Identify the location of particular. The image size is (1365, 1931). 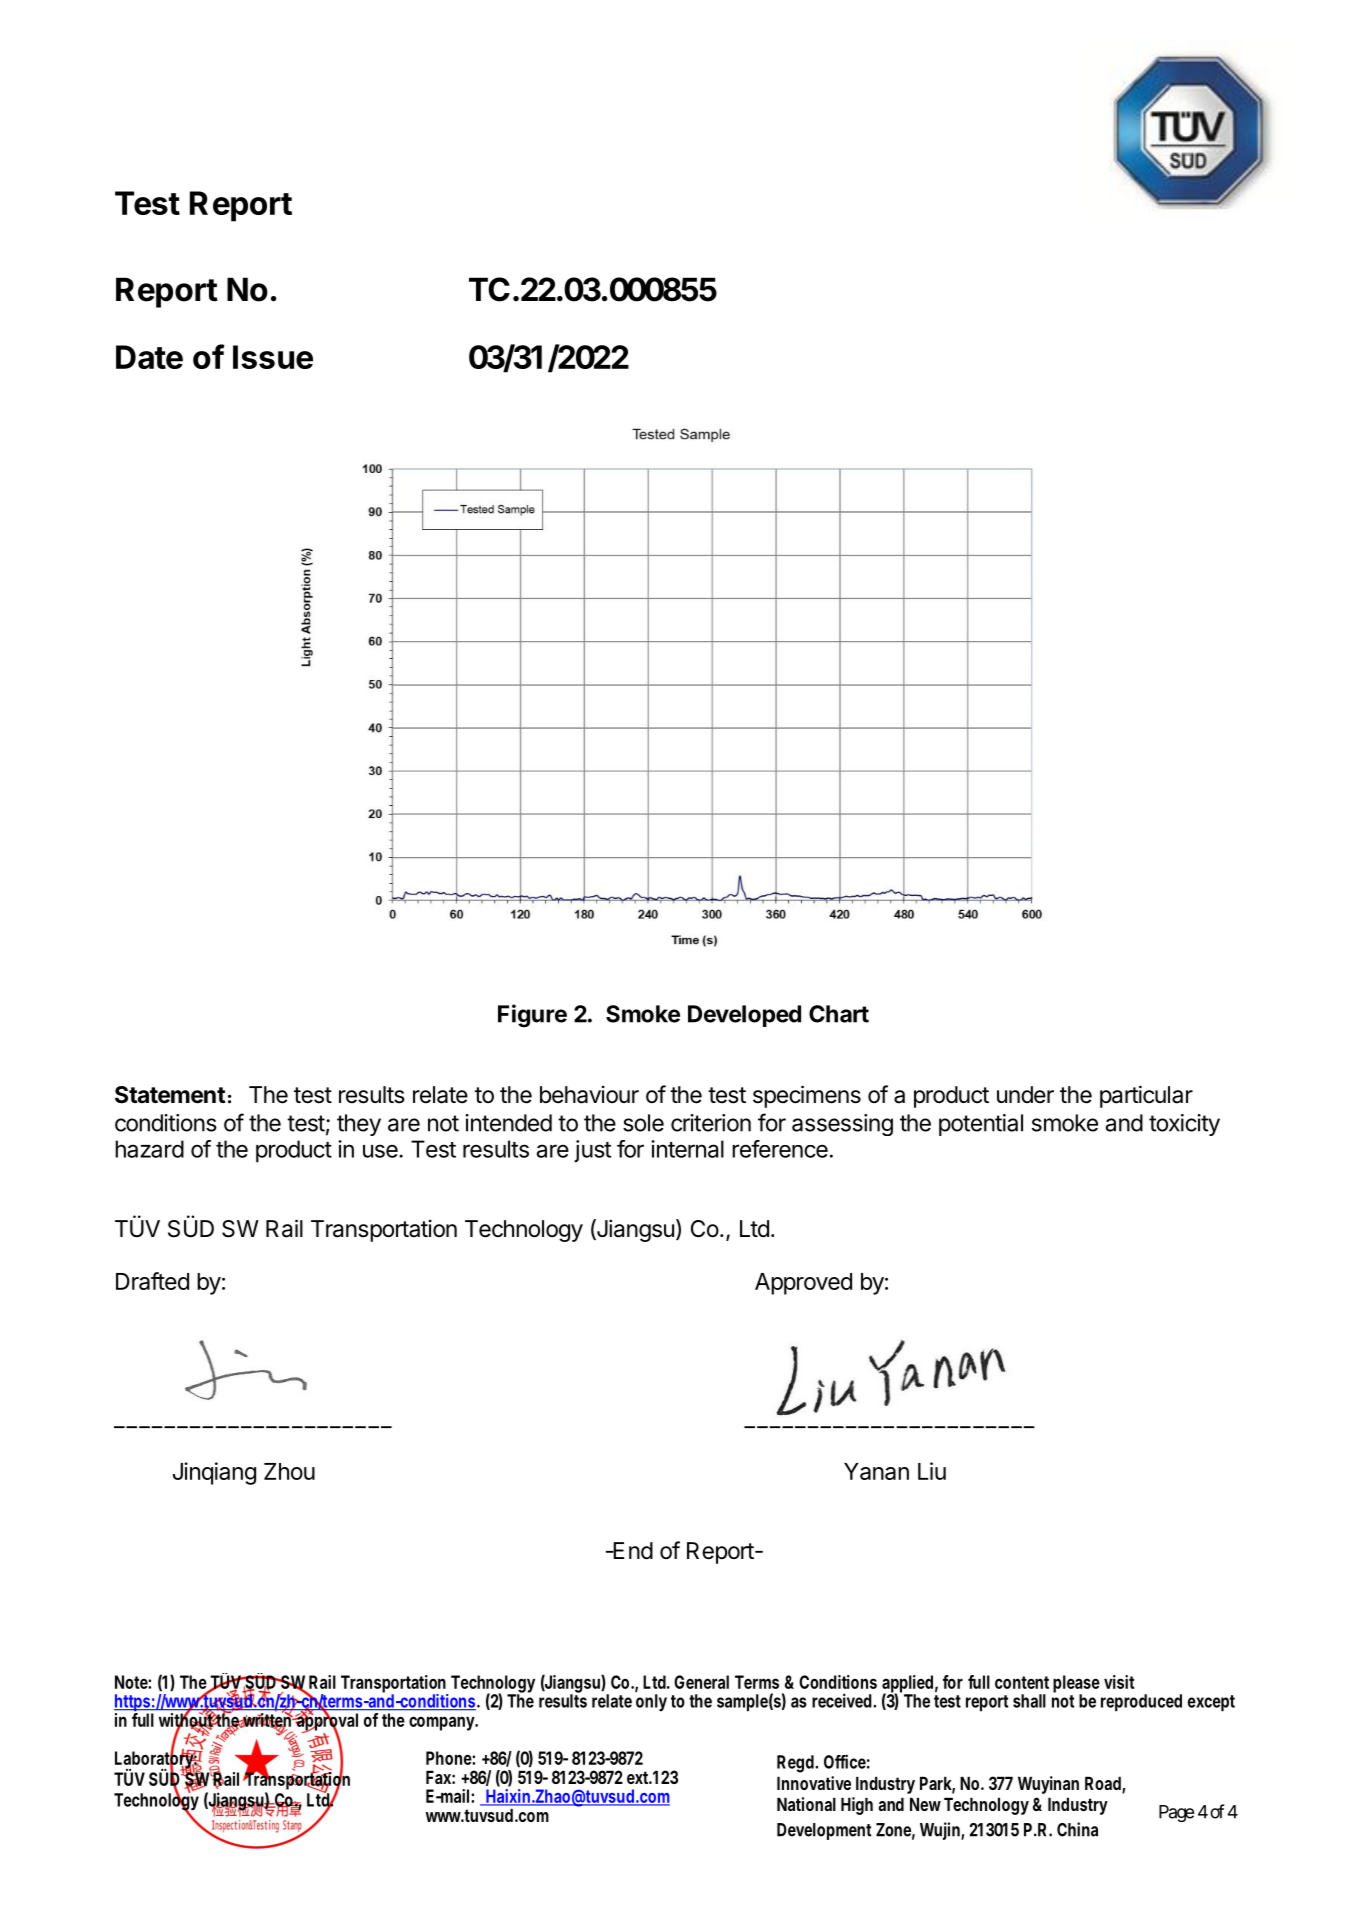
(1146, 1096).
